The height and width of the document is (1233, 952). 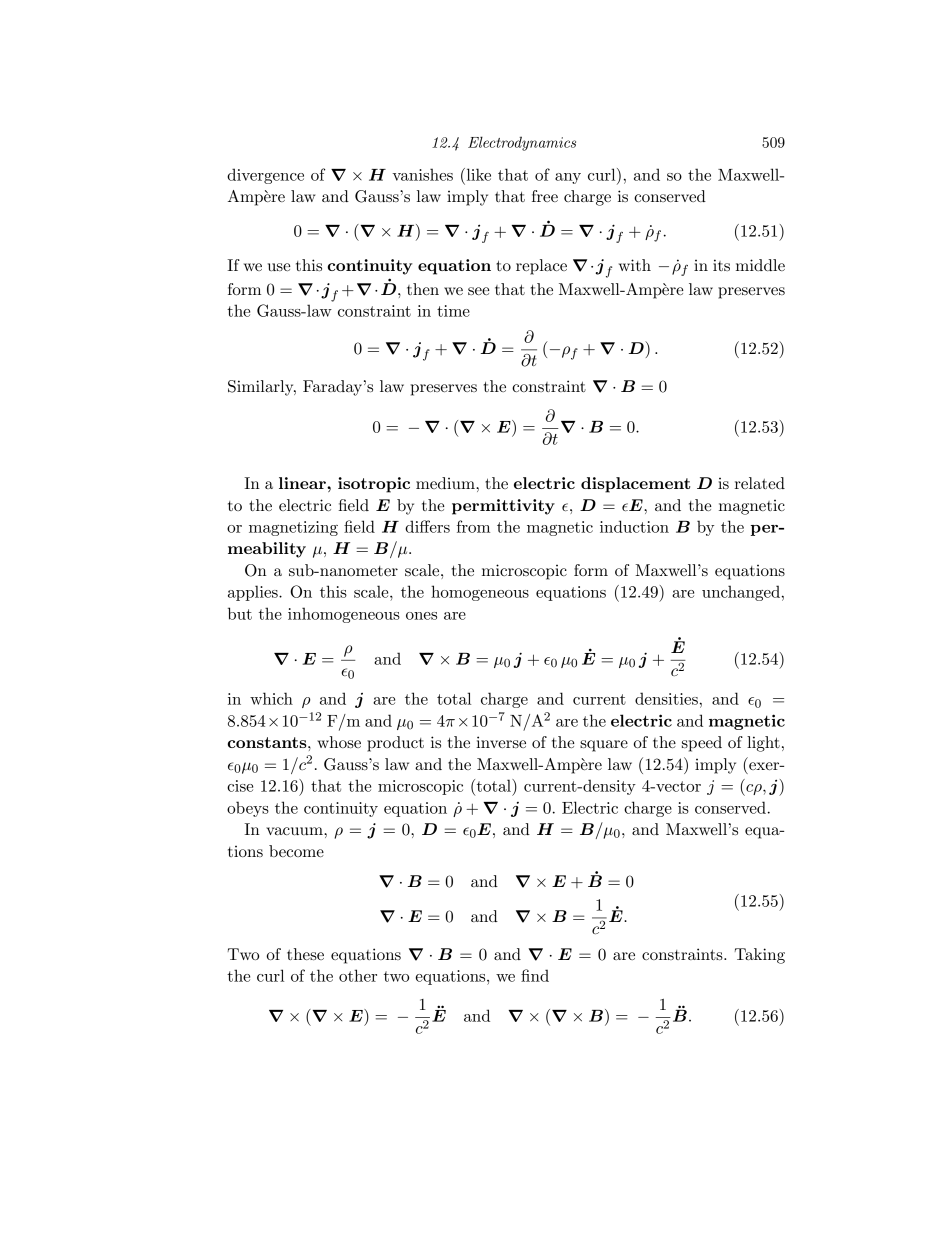 What do you see at coordinates (477, 174) in the document?
I see `like` at bounding box center [477, 174].
